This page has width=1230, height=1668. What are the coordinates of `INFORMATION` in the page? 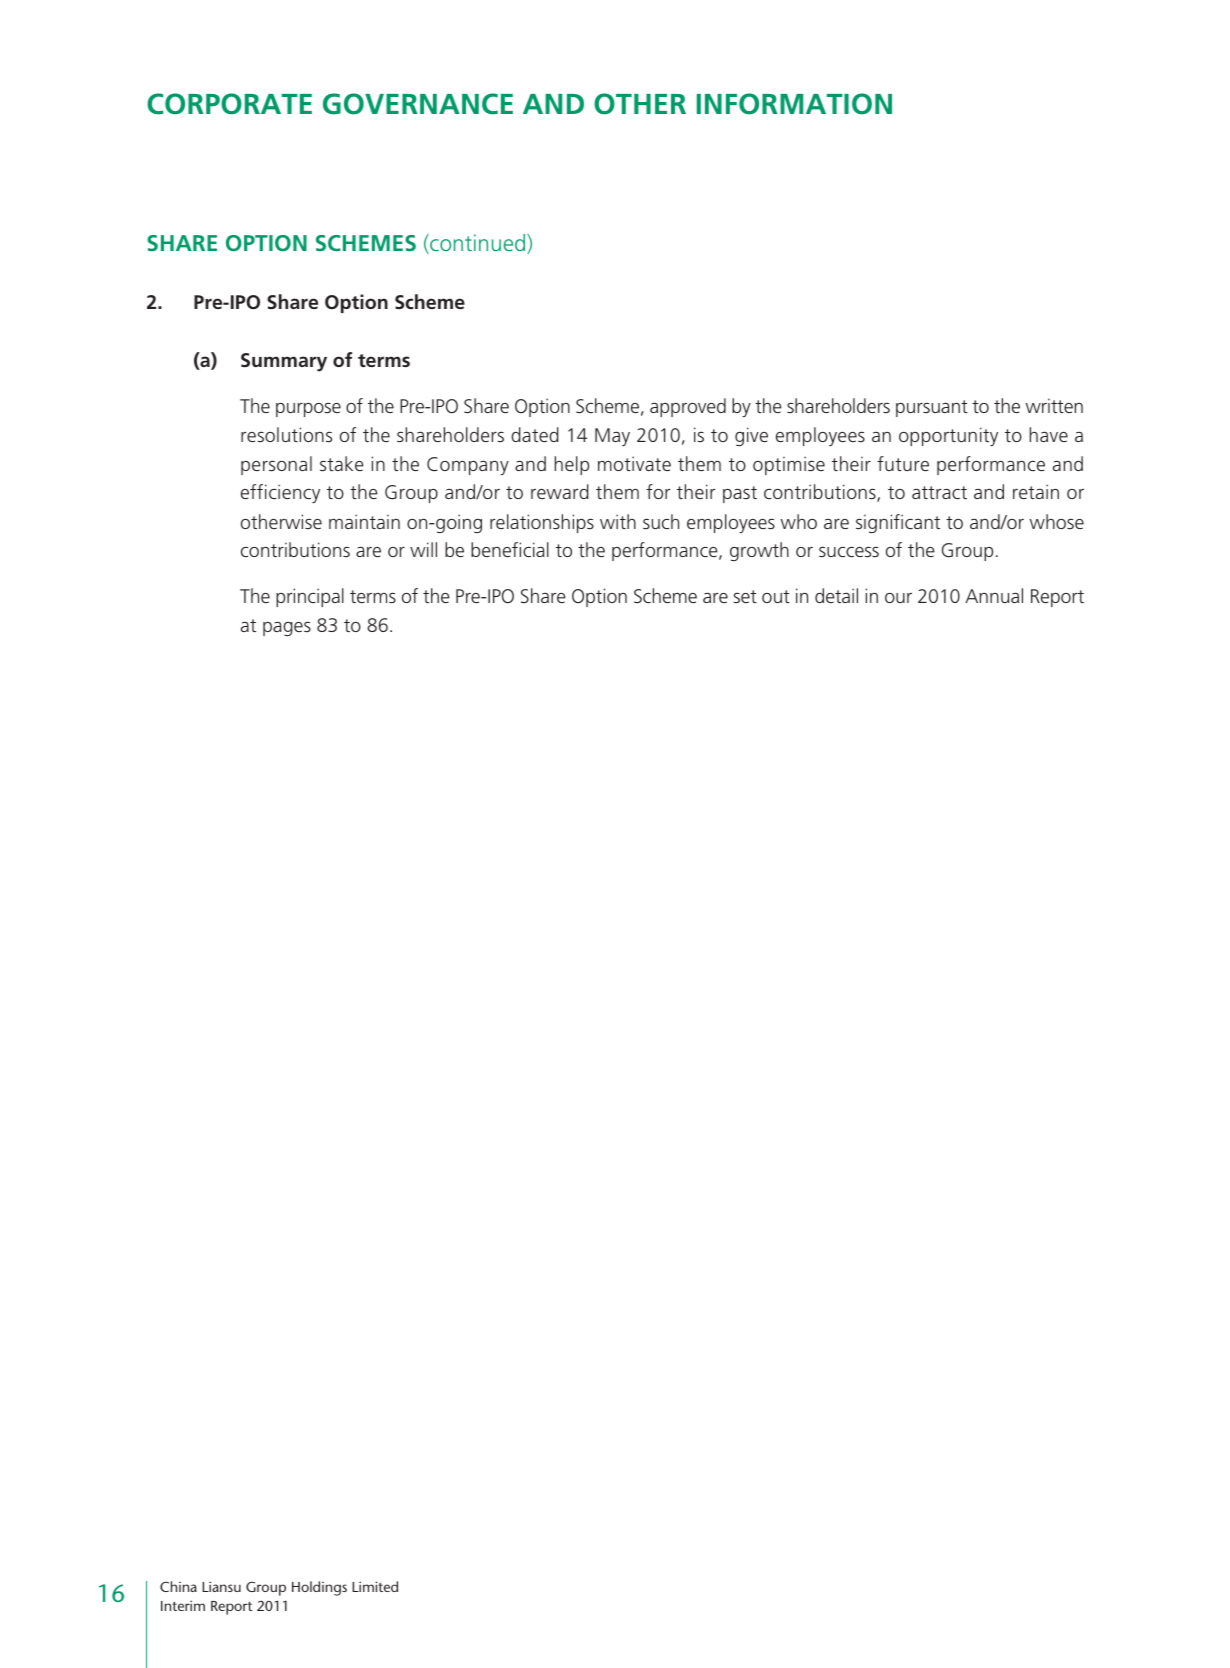 It's located at (794, 104).
